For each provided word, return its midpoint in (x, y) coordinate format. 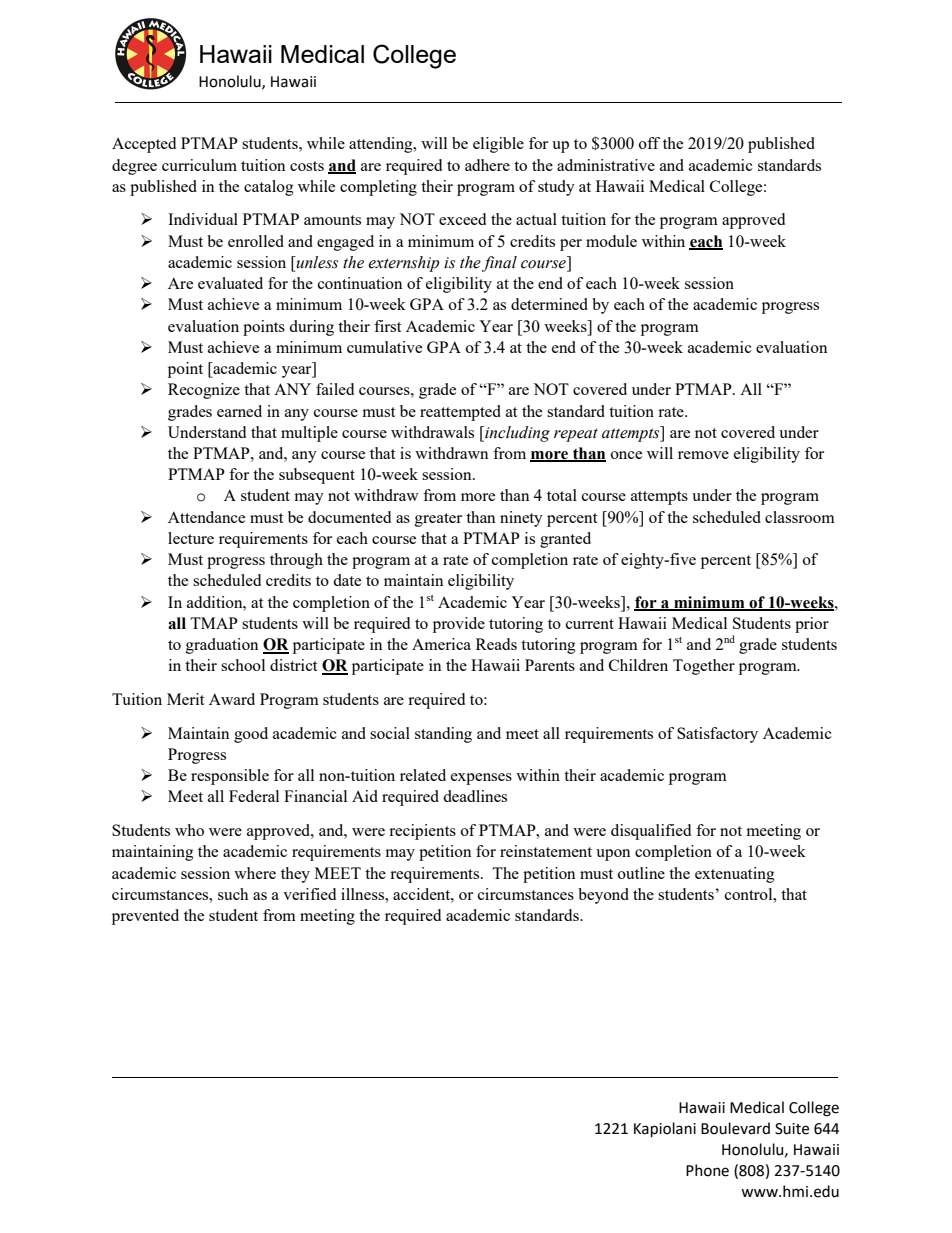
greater (438, 520)
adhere (487, 165)
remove (703, 455)
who (189, 830)
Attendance (206, 517)
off (649, 143)
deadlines (475, 796)
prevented (145, 917)
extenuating (734, 875)
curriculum (199, 165)
